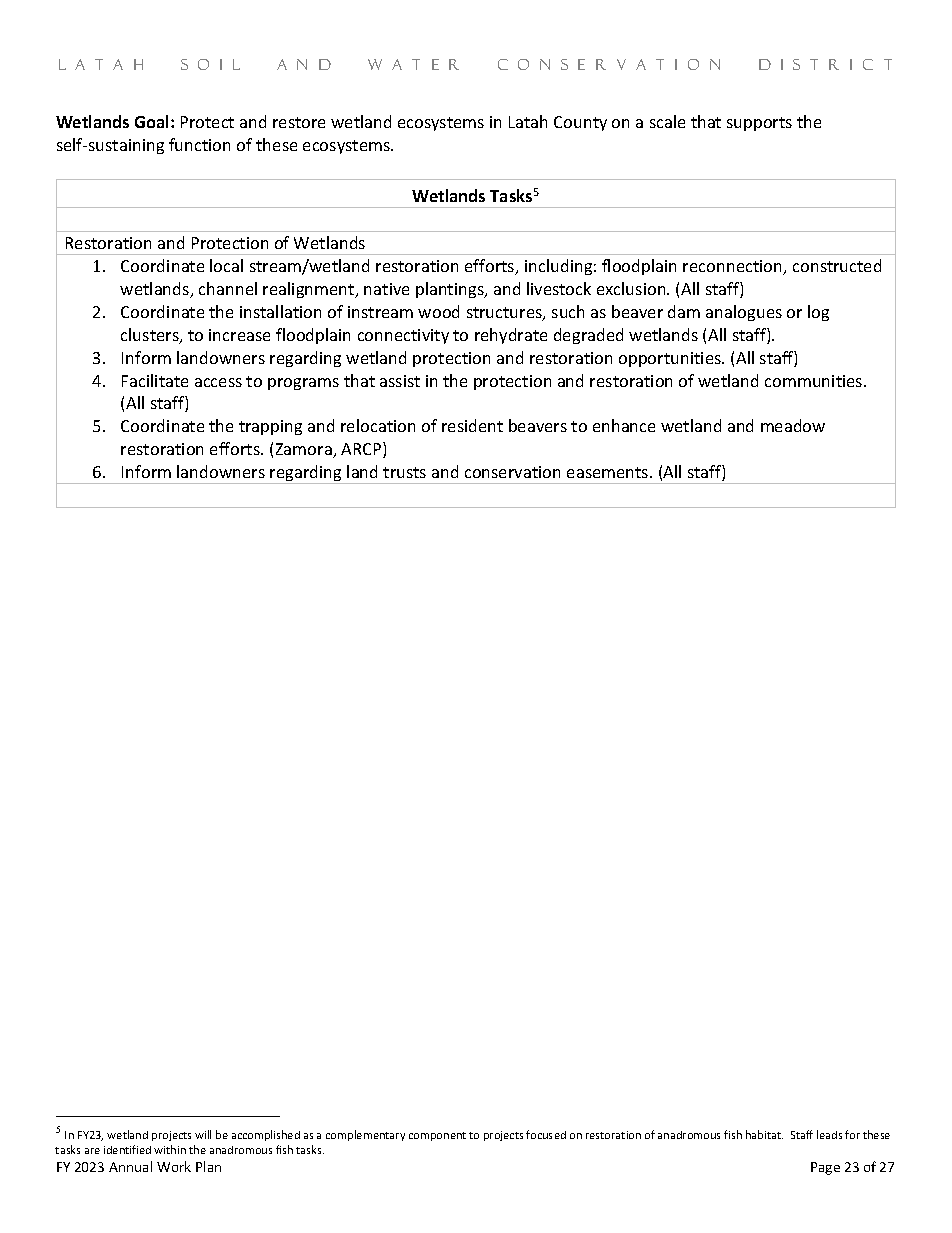  I want to click on County, so click(580, 123).
